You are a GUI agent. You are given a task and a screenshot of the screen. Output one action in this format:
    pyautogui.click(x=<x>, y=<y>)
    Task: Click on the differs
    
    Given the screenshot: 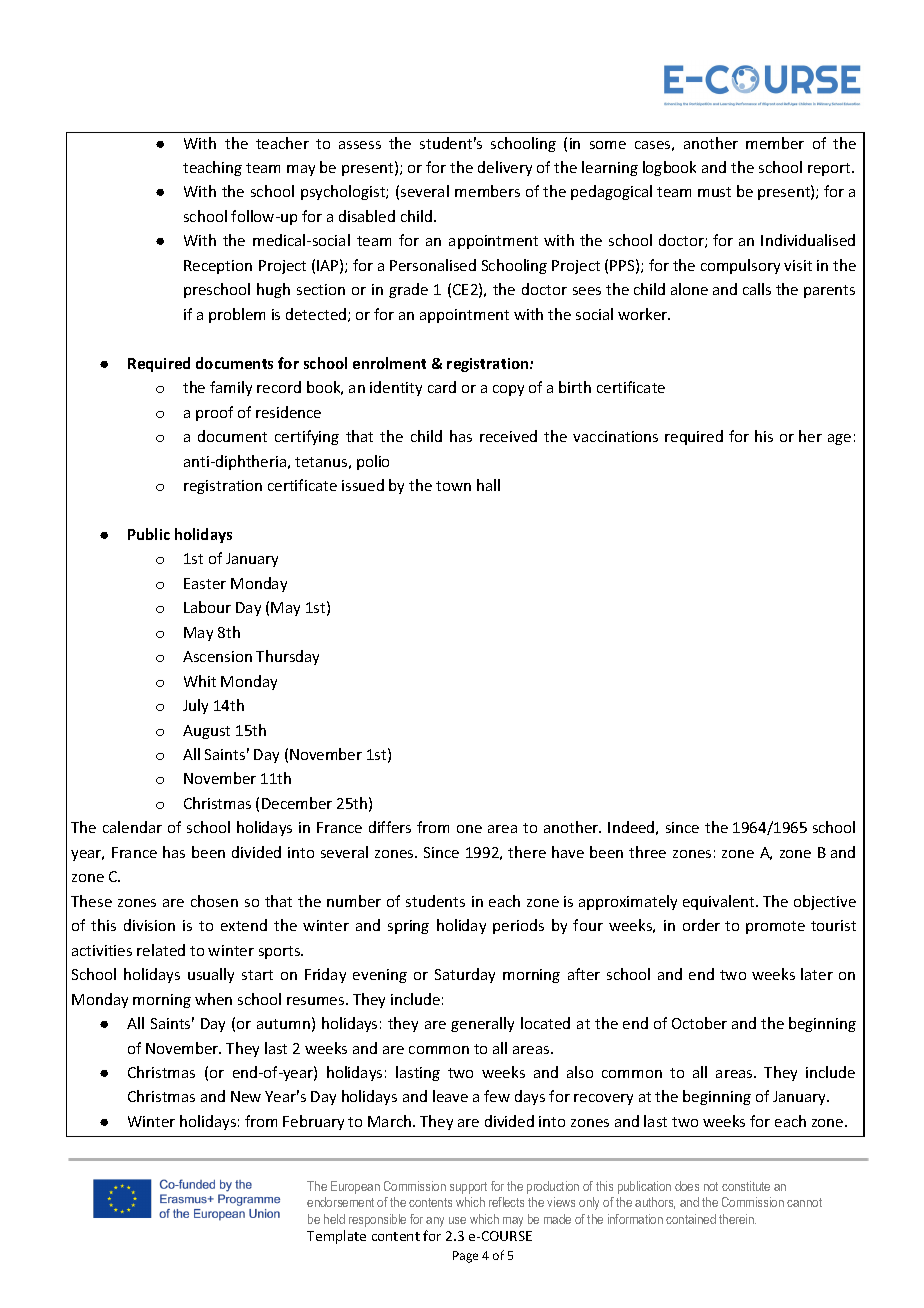 What is the action you would take?
    pyautogui.click(x=390, y=827)
